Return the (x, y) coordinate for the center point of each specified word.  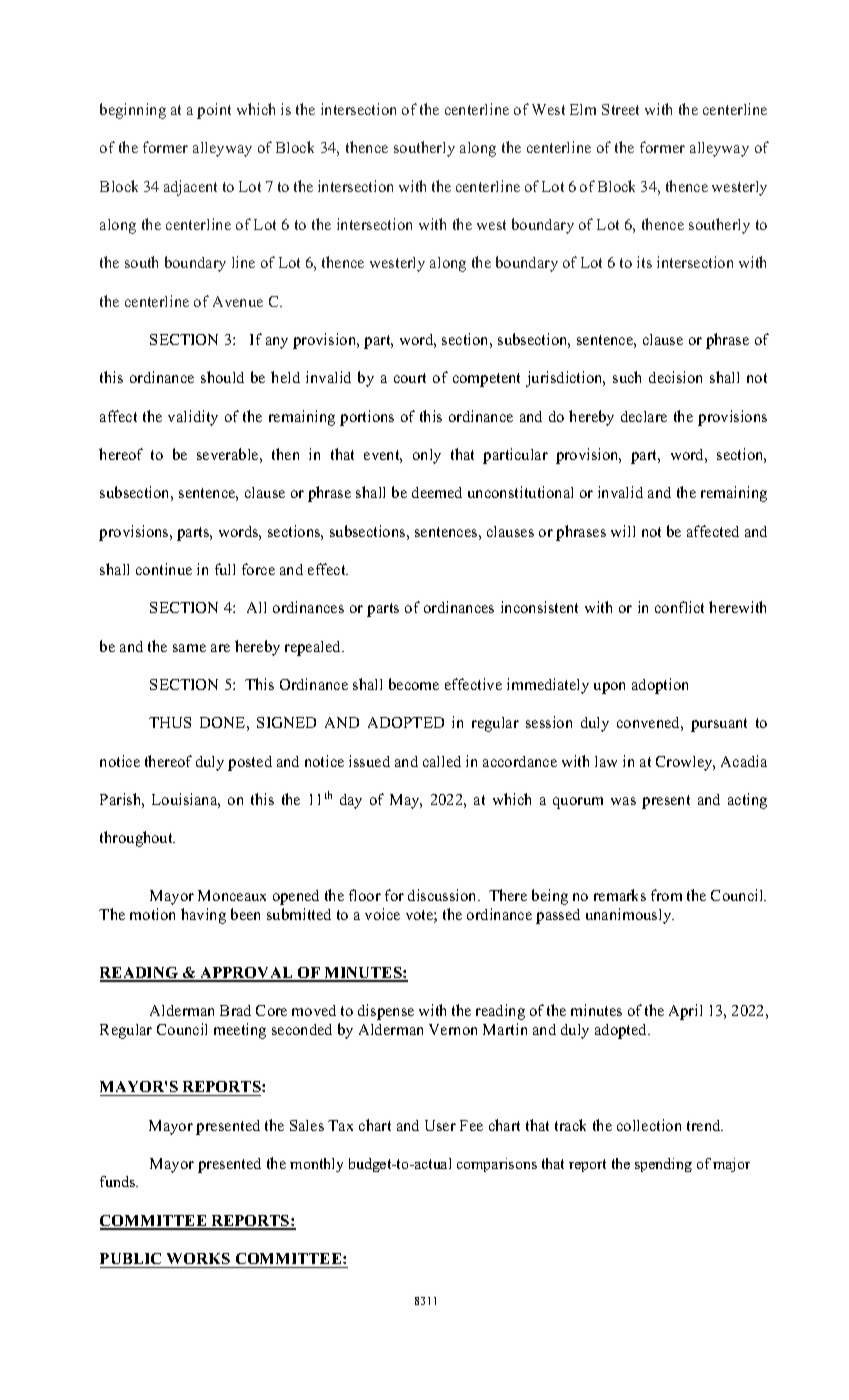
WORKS (198, 1258)
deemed (437, 492)
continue (164, 569)
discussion (444, 895)
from (666, 895)
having (203, 916)
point (214, 111)
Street (620, 109)
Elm (583, 109)
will (623, 531)
